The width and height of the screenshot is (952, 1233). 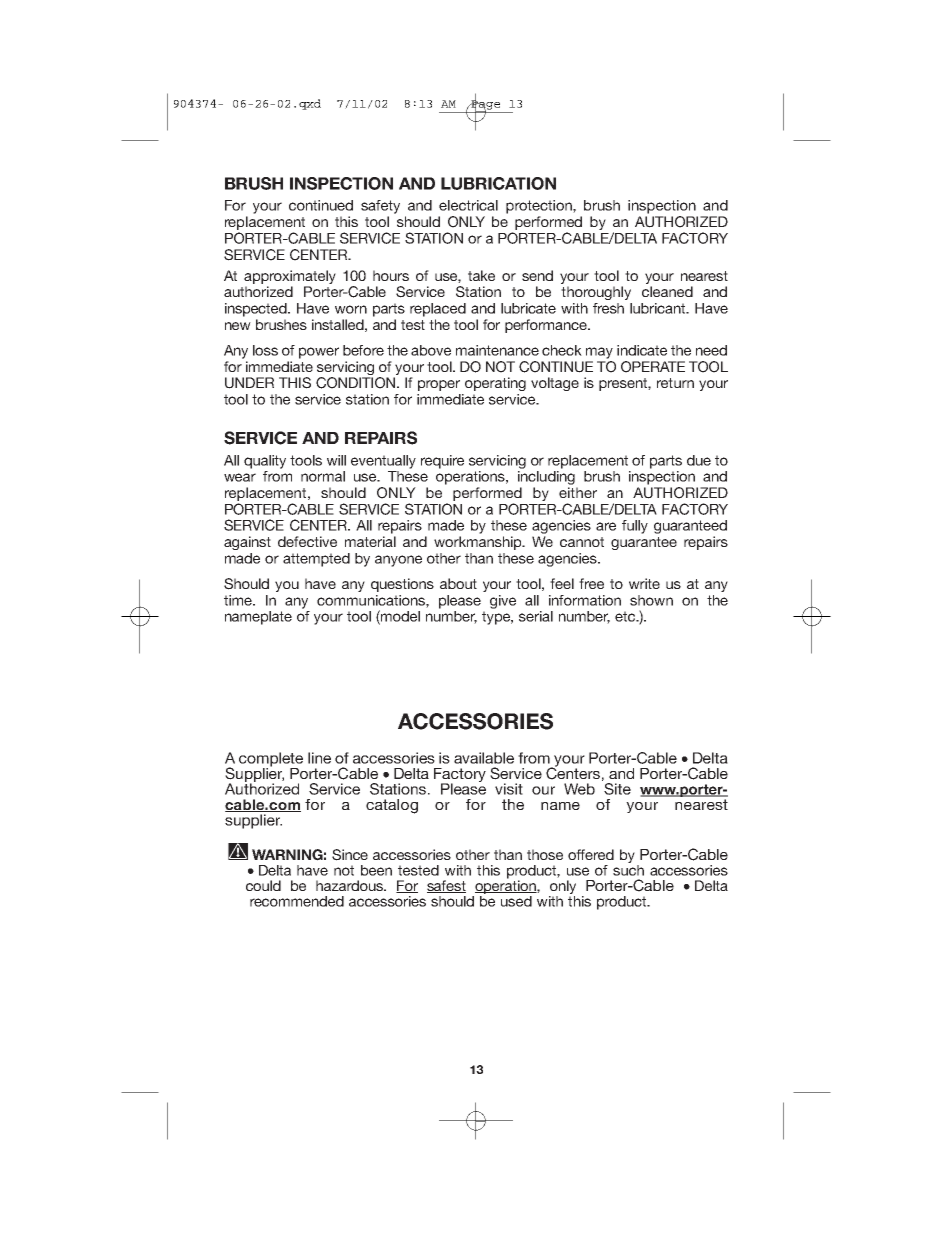 I want to click on power, so click(x=319, y=353).
